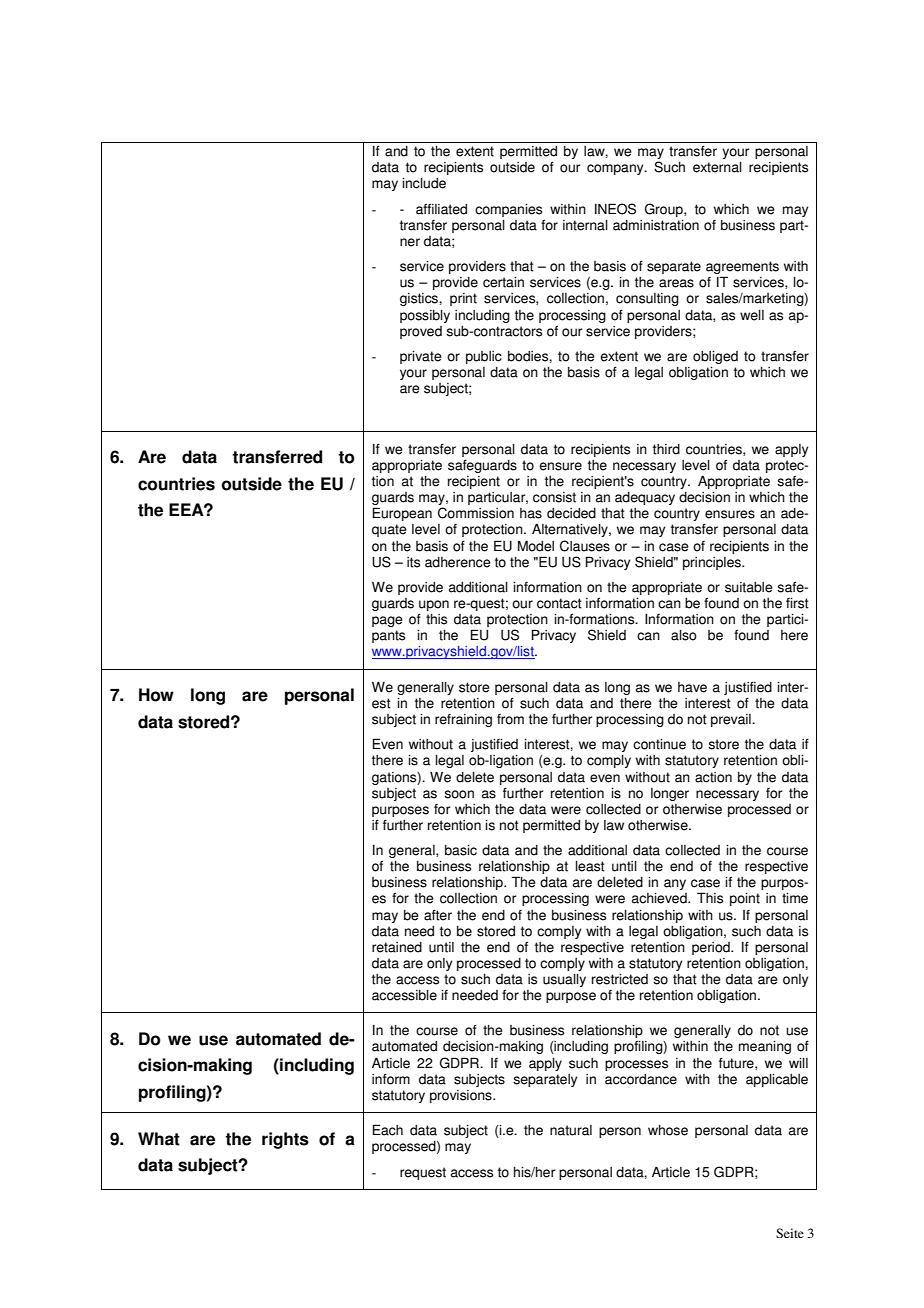 The width and height of the screenshot is (924, 1308). I want to click on prevail, so click(732, 720).
